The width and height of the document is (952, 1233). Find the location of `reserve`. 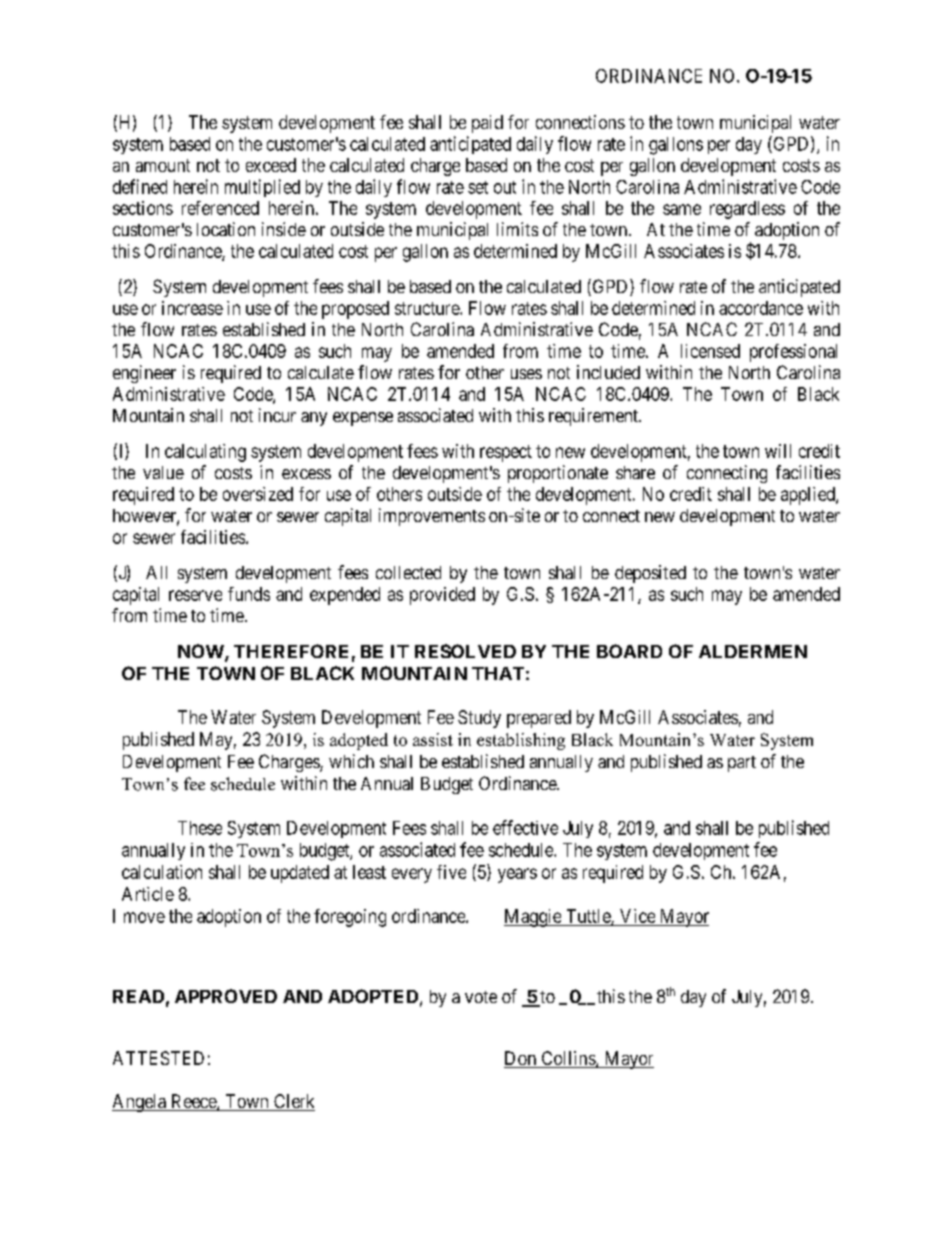

reserve is located at coordinates (195, 595).
